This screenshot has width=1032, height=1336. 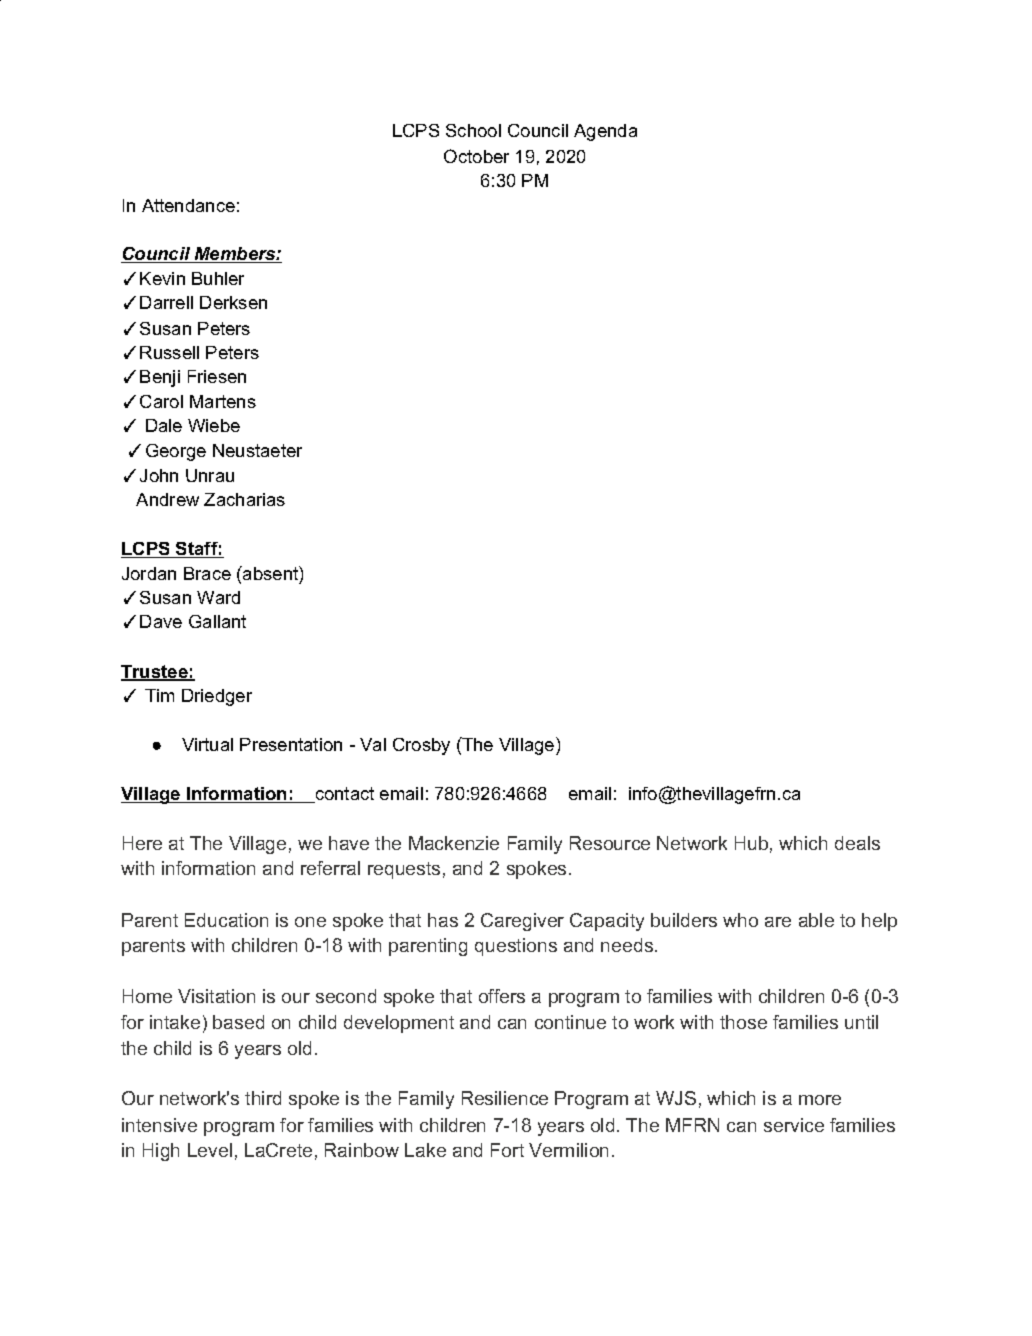 I want to click on Kevin, so click(x=162, y=278).
